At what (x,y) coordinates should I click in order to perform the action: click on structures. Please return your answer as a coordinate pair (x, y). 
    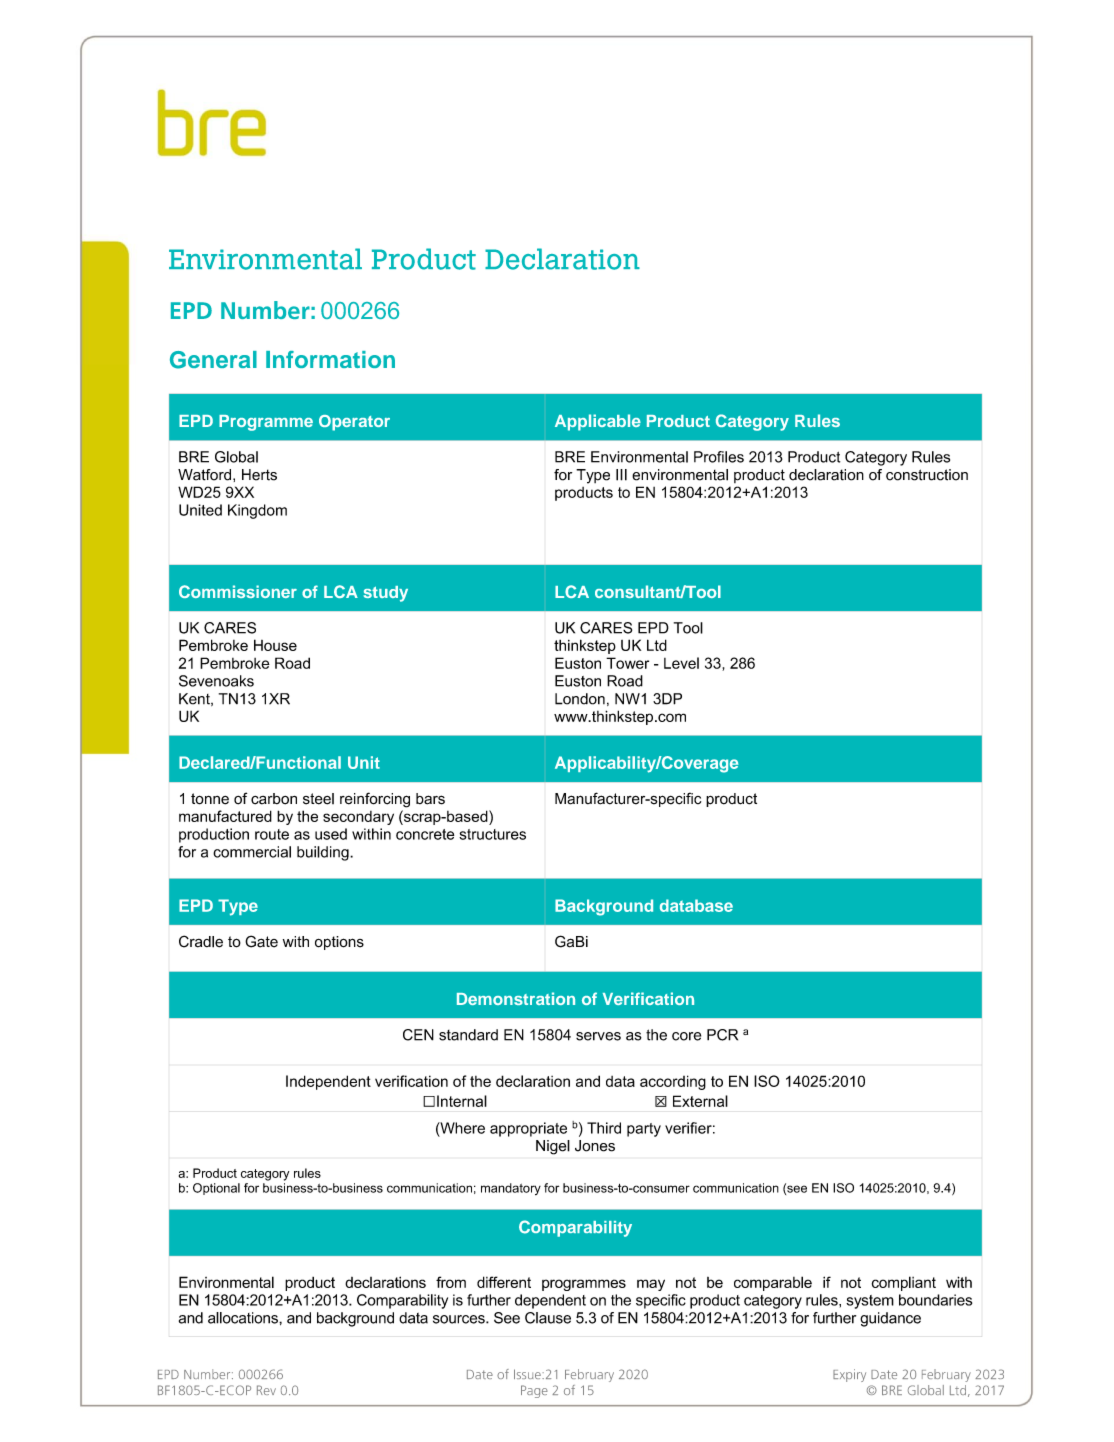
    Looking at the image, I should click on (492, 834).
